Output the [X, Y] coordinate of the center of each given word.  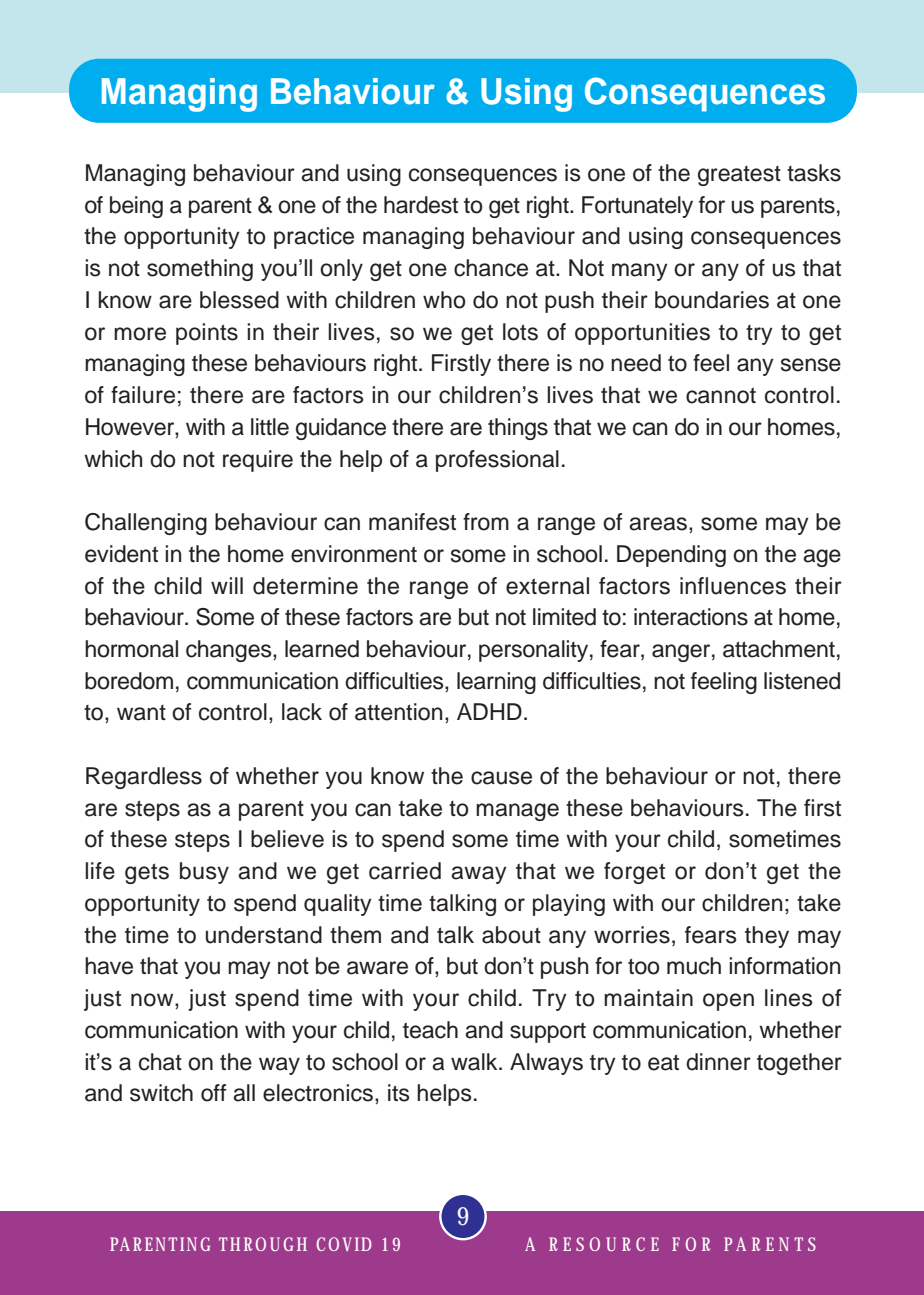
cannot [721, 395]
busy [204, 873]
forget [634, 873]
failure [143, 395]
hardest [421, 205]
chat [160, 1062]
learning [496, 683]
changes [230, 651]
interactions [691, 617]
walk [475, 1062]
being [136, 207]
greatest [739, 176]
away [479, 875]
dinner [718, 1062]
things [518, 429]
